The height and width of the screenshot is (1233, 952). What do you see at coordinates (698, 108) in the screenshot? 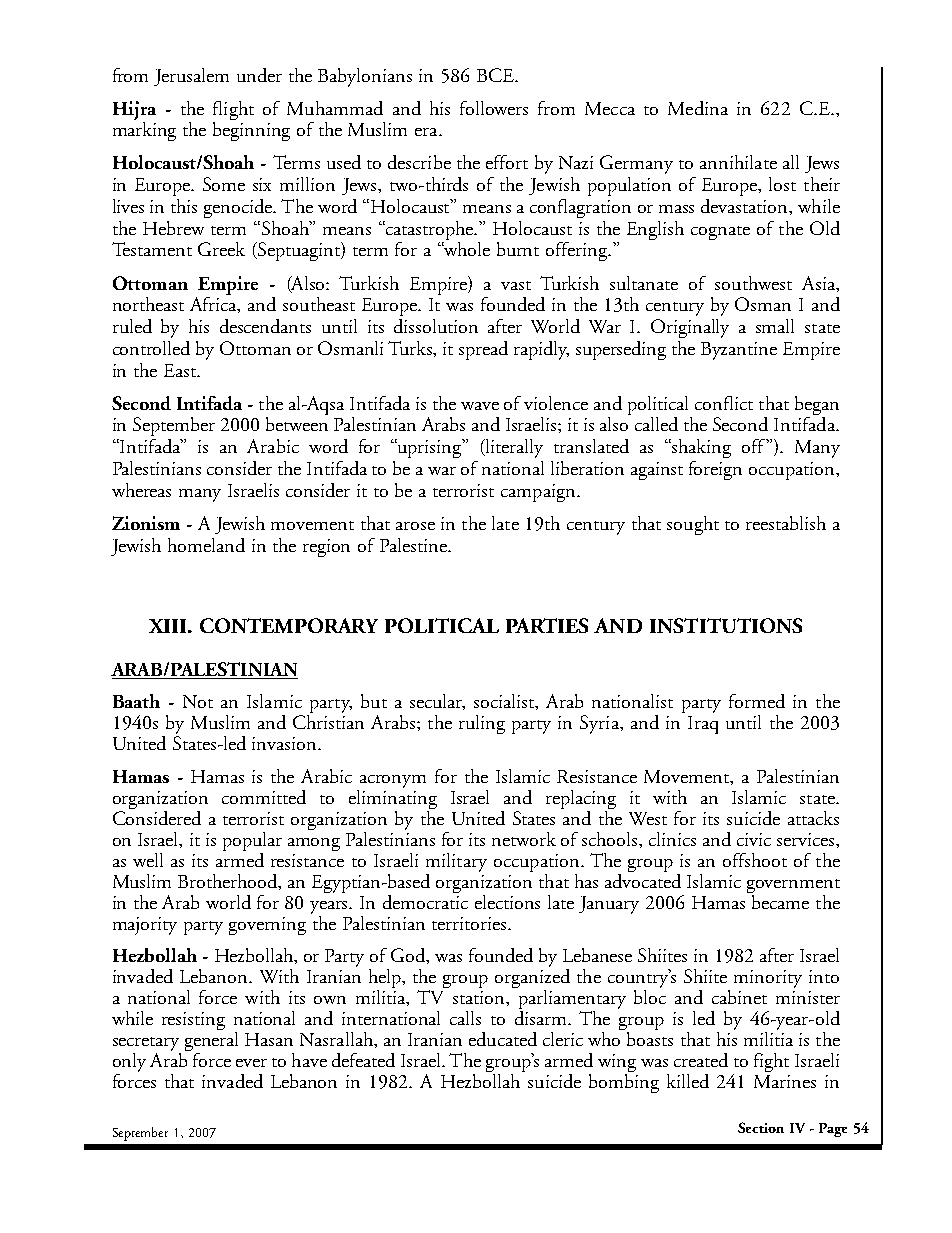
I see `Medina` at bounding box center [698, 108].
